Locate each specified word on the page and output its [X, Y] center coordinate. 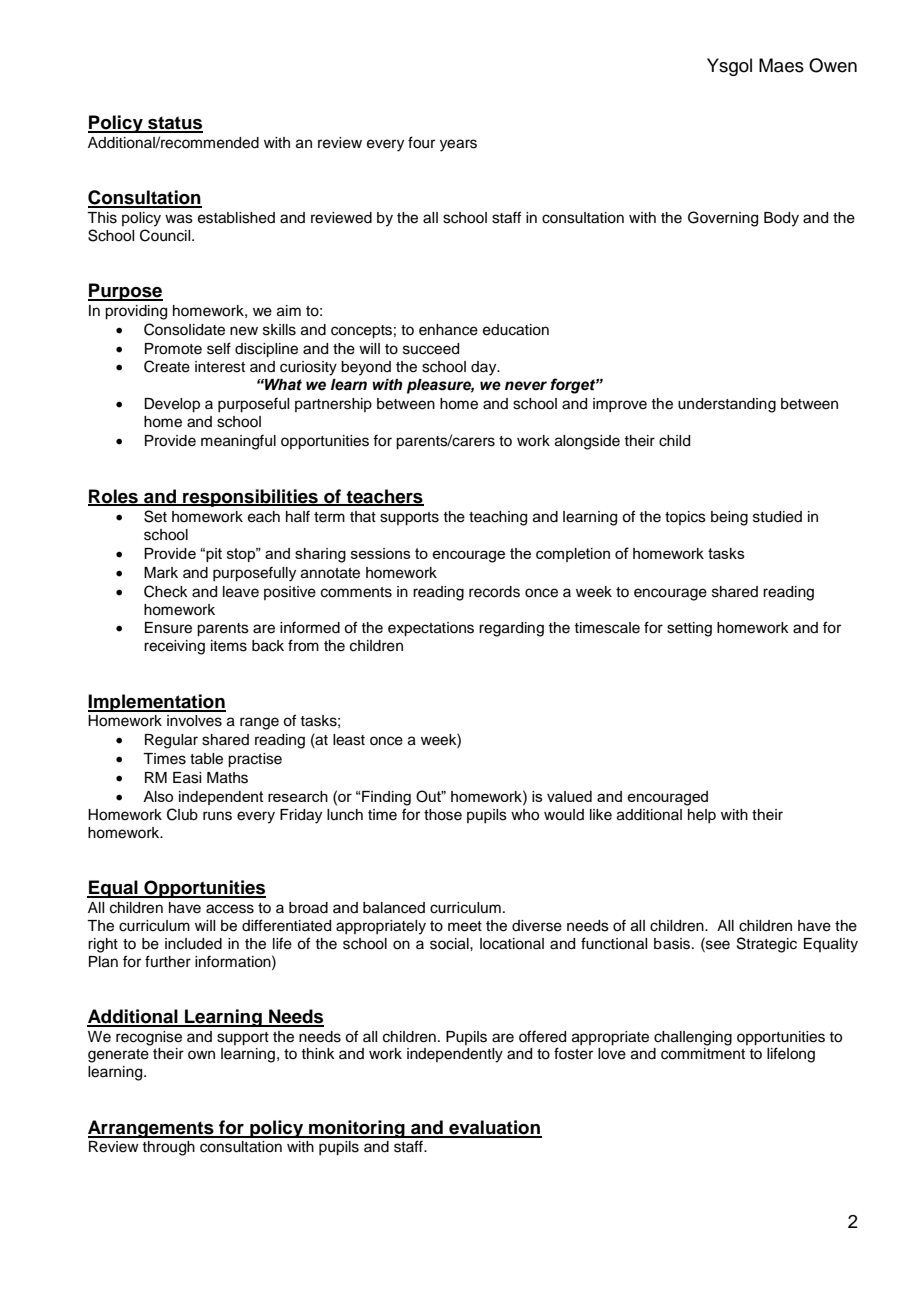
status [174, 124]
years [458, 145]
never [526, 386]
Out [430, 796]
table [206, 759]
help [702, 816]
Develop [172, 405]
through [168, 1148]
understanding [727, 405]
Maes [781, 65]
